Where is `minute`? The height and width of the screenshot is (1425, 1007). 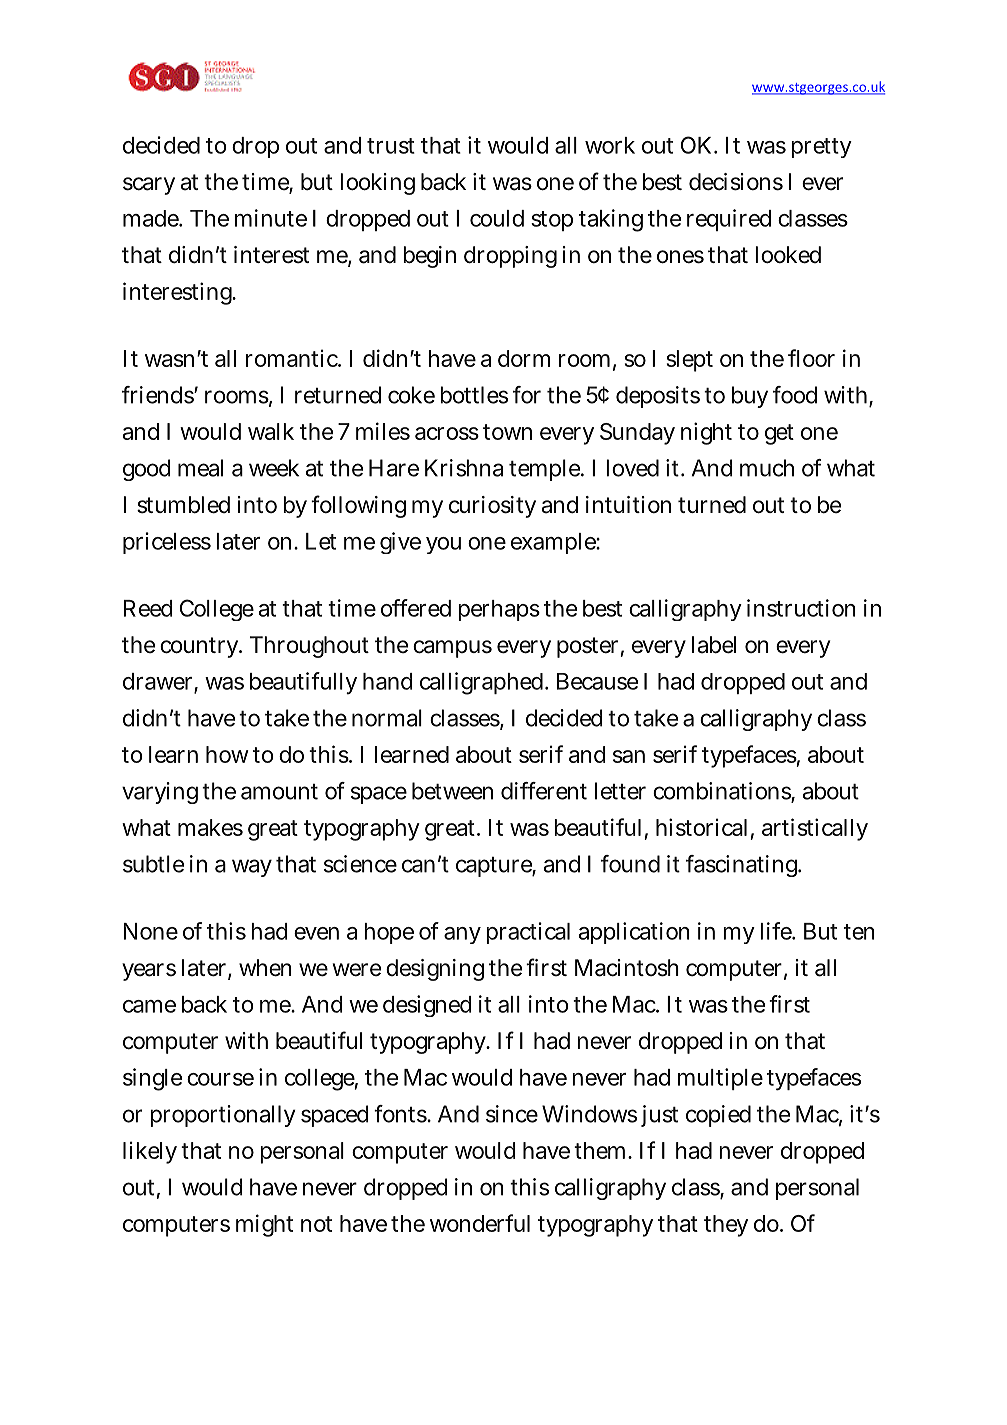 minute is located at coordinates (271, 218).
